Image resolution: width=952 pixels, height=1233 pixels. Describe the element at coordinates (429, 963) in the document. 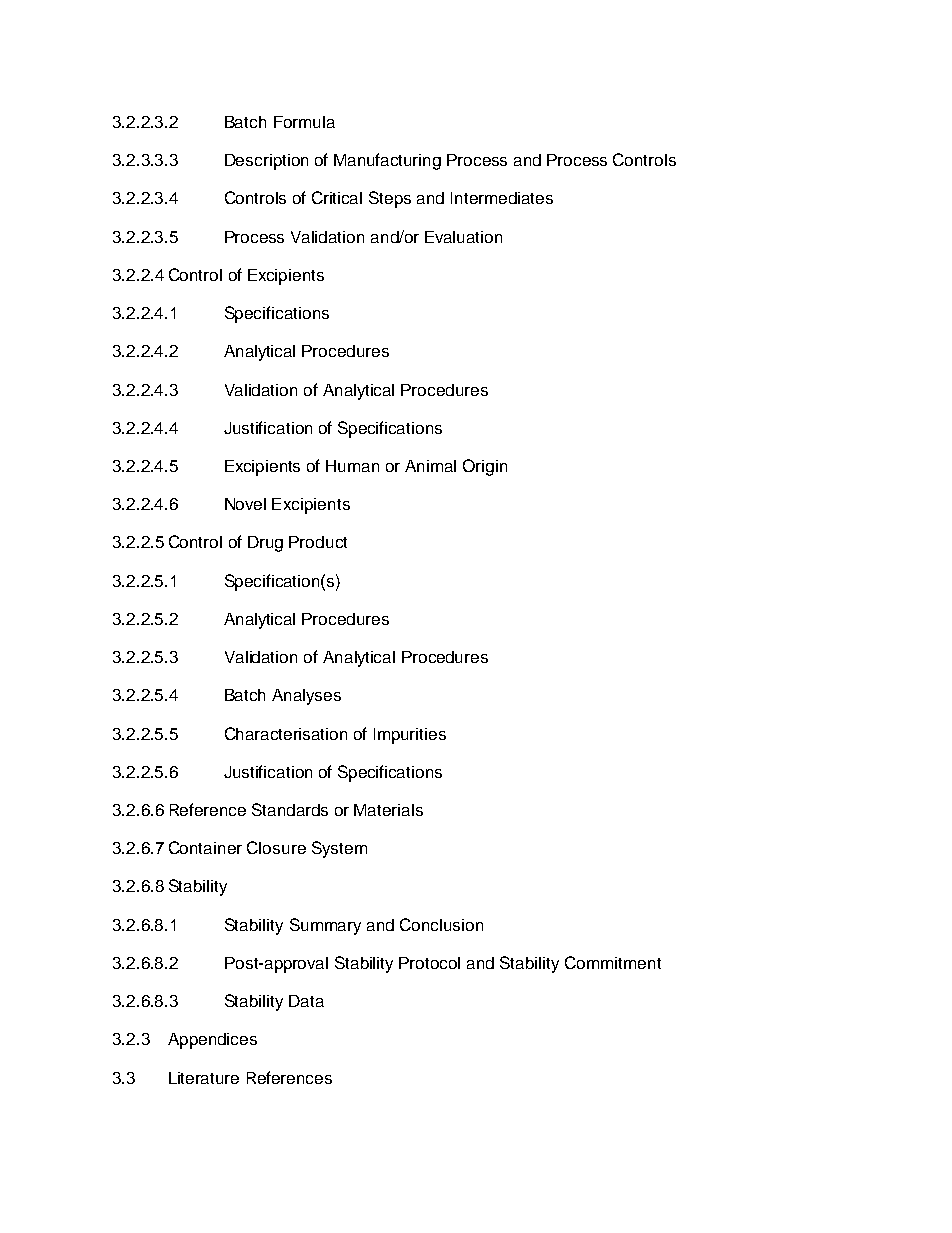

I see `Protocol` at that location.
